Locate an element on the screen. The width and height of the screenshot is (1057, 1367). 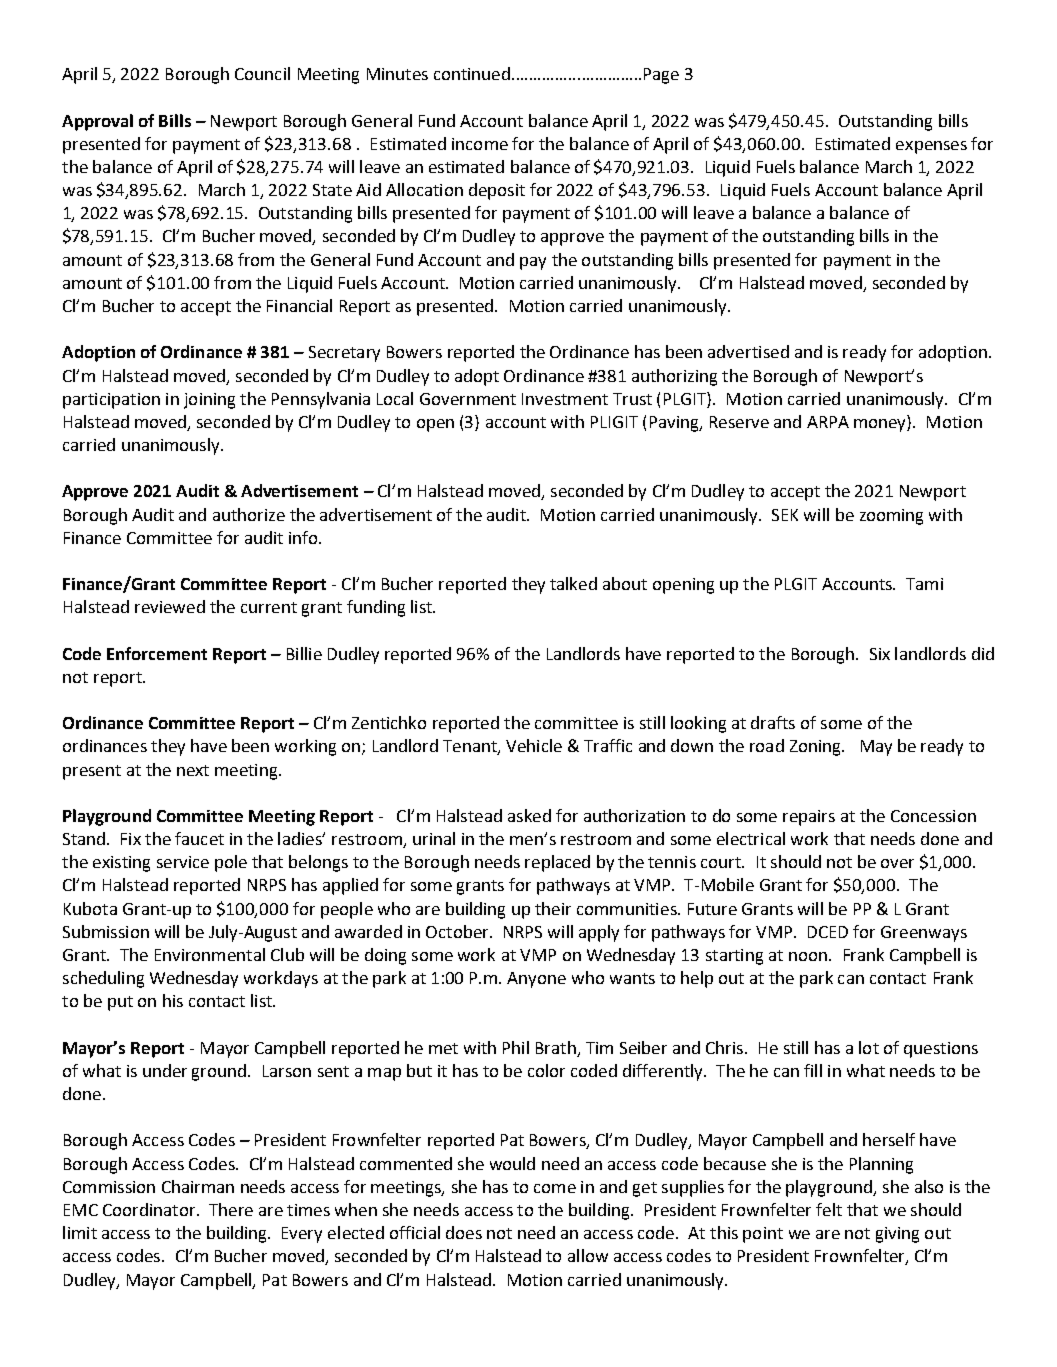
Investment is located at coordinates (565, 399).
